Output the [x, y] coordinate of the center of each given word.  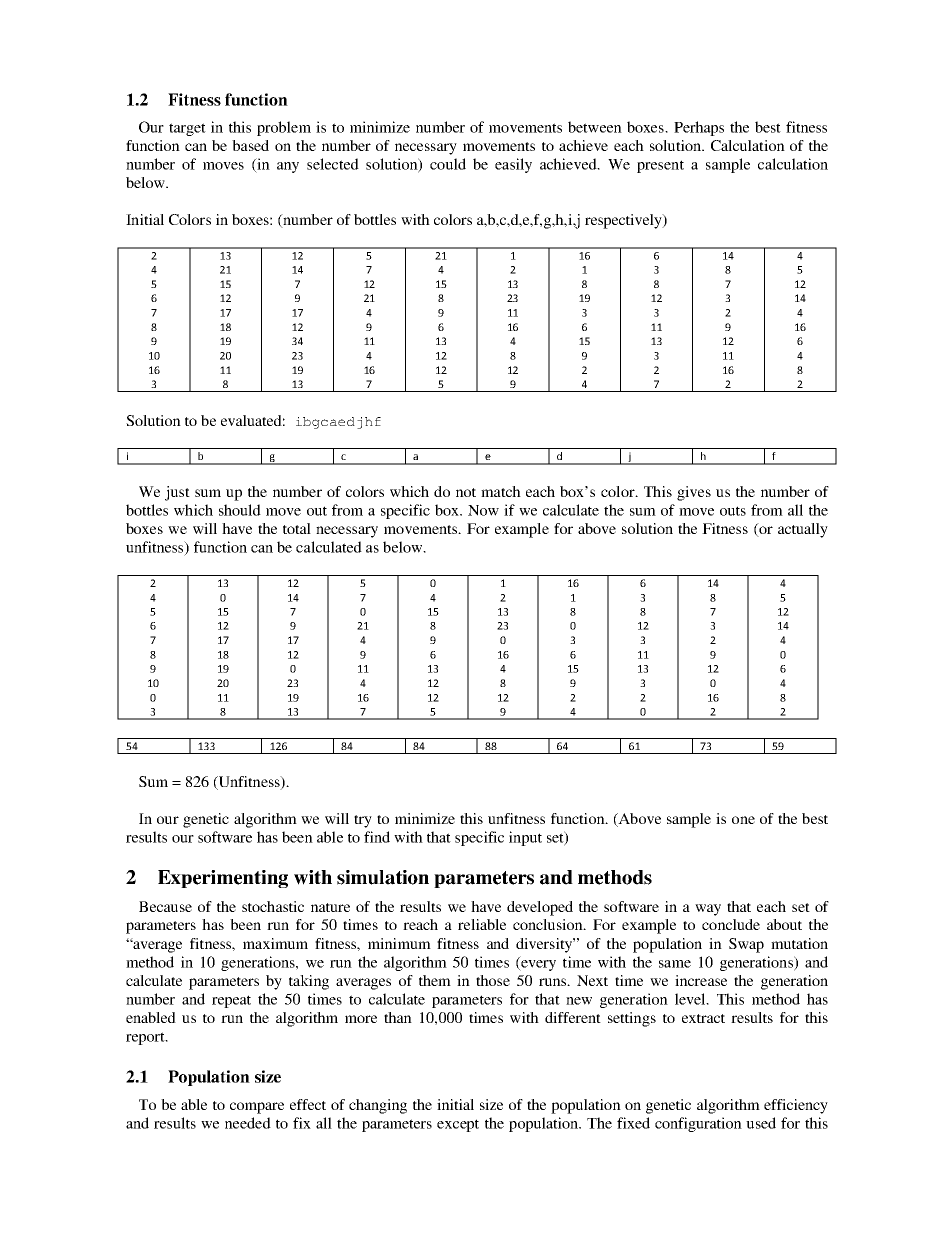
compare [257, 1108]
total [297, 528]
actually [803, 530]
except [458, 1125]
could [448, 164]
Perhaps [699, 128]
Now [483, 510]
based [250, 145]
